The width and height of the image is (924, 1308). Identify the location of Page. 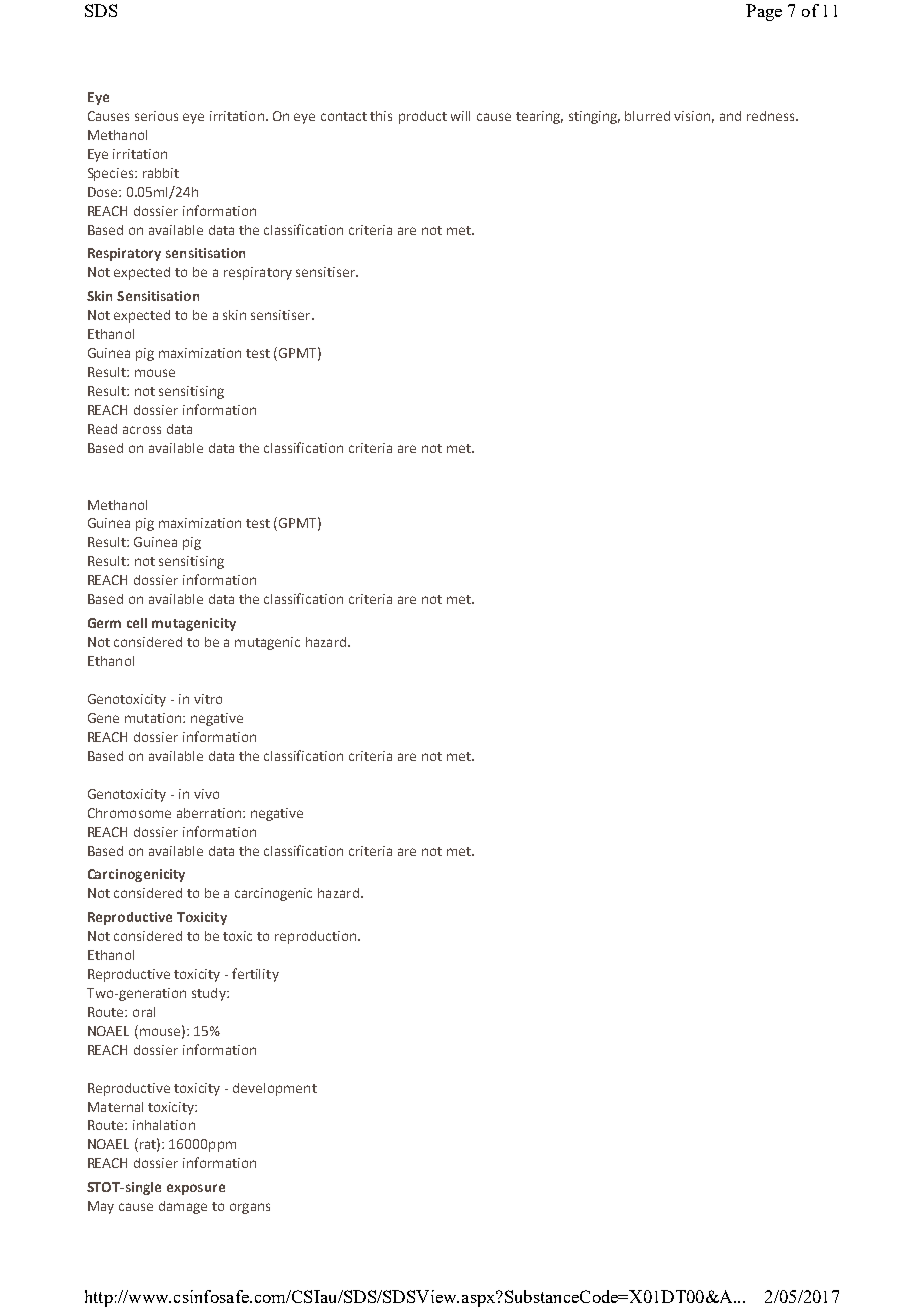
(764, 12).
